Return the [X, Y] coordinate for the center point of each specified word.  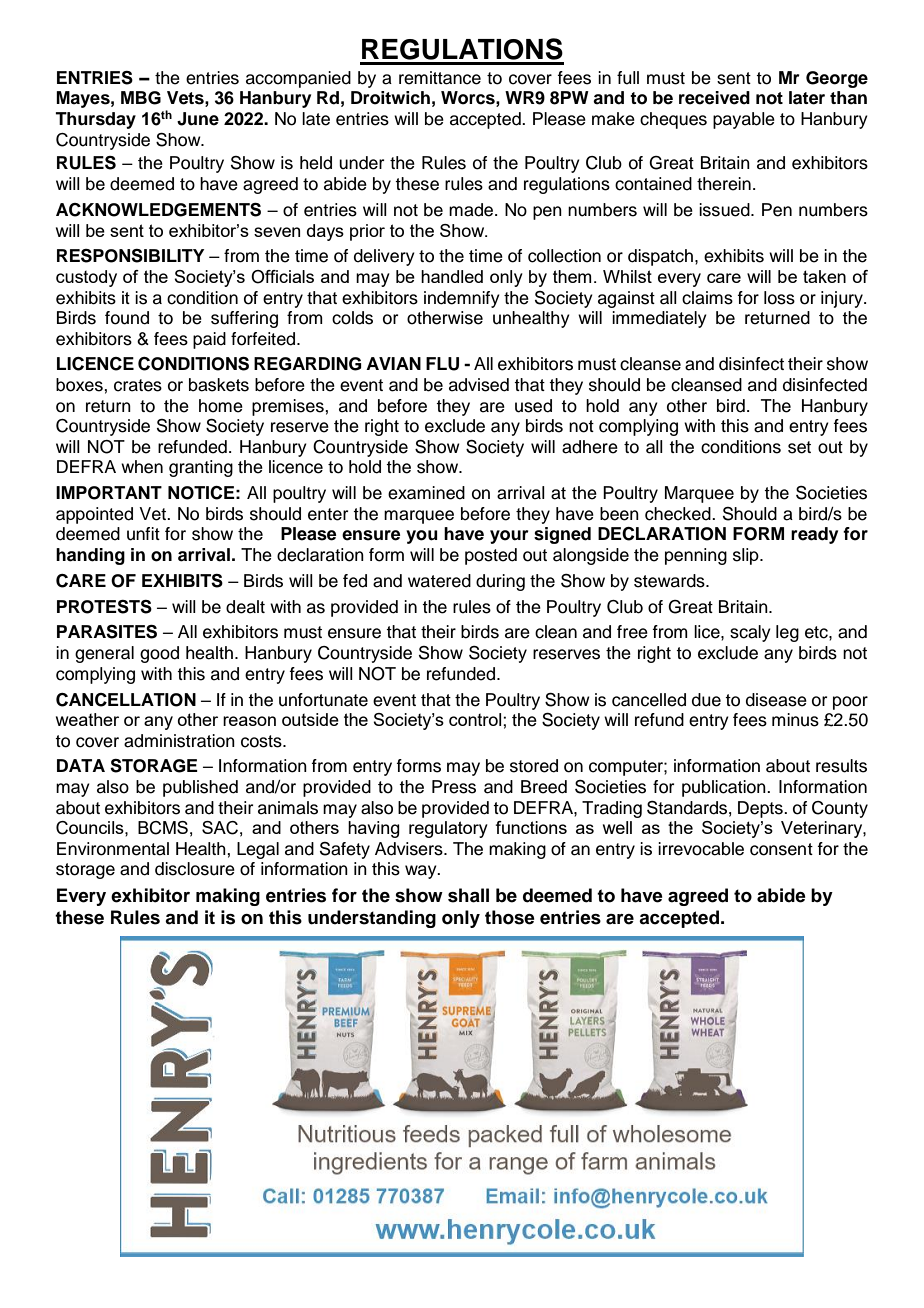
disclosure [195, 869]
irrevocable [701, 849]
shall [468, 895]
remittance [440, 78]
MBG [141, 98]
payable [744, 120]
